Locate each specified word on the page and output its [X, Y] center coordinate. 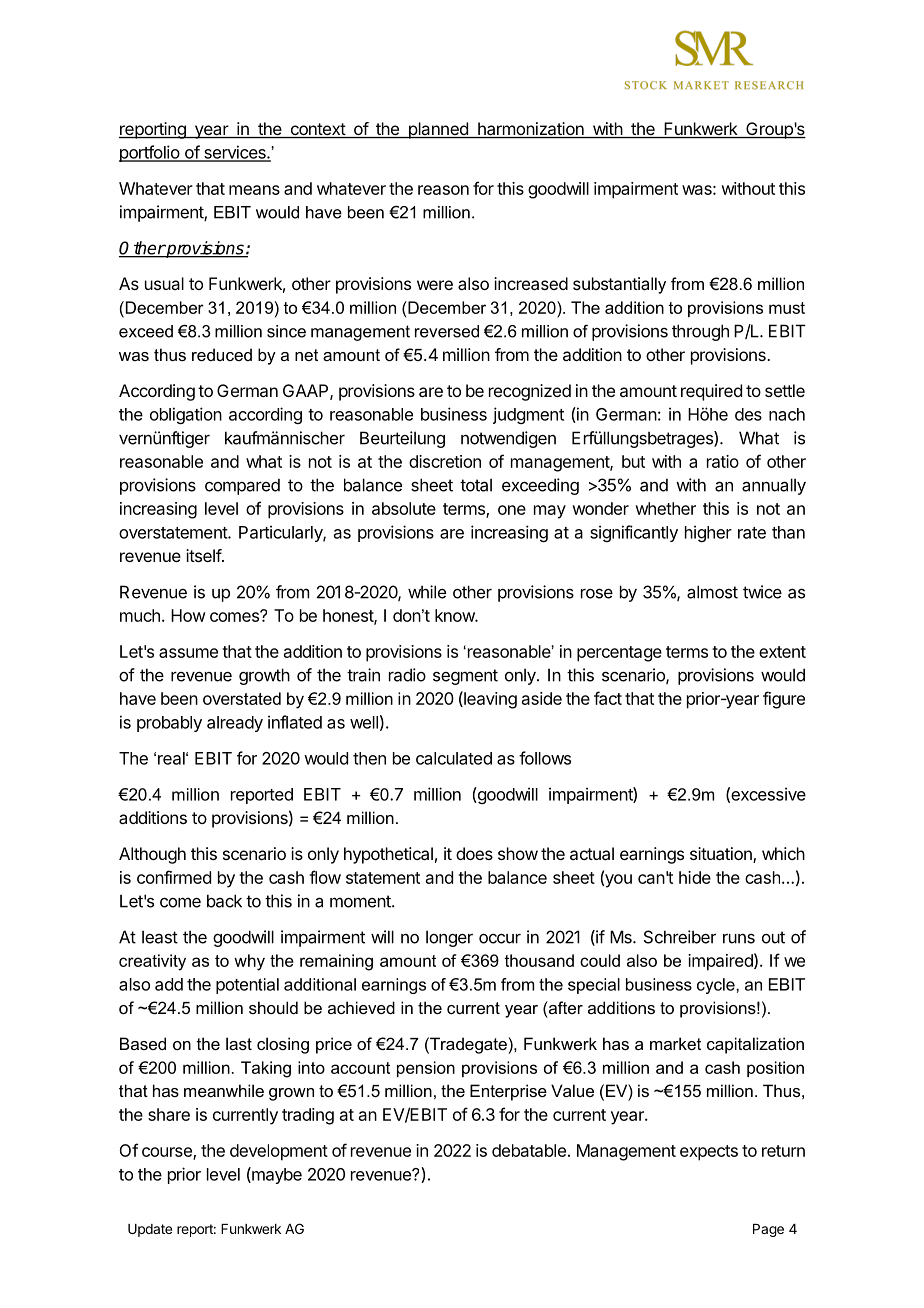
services [234, 153]
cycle [717, 986]
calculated [454, 758]
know [455, 615]
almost [712, 592]
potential [247, 986]
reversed [447, 331]
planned [438, 130]
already [235, 724]
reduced [222, 354]
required [711, 392]
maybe [276, 1175]
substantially [619, 285]
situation [722, 855]
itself [204, 555]
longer [449, 938]
